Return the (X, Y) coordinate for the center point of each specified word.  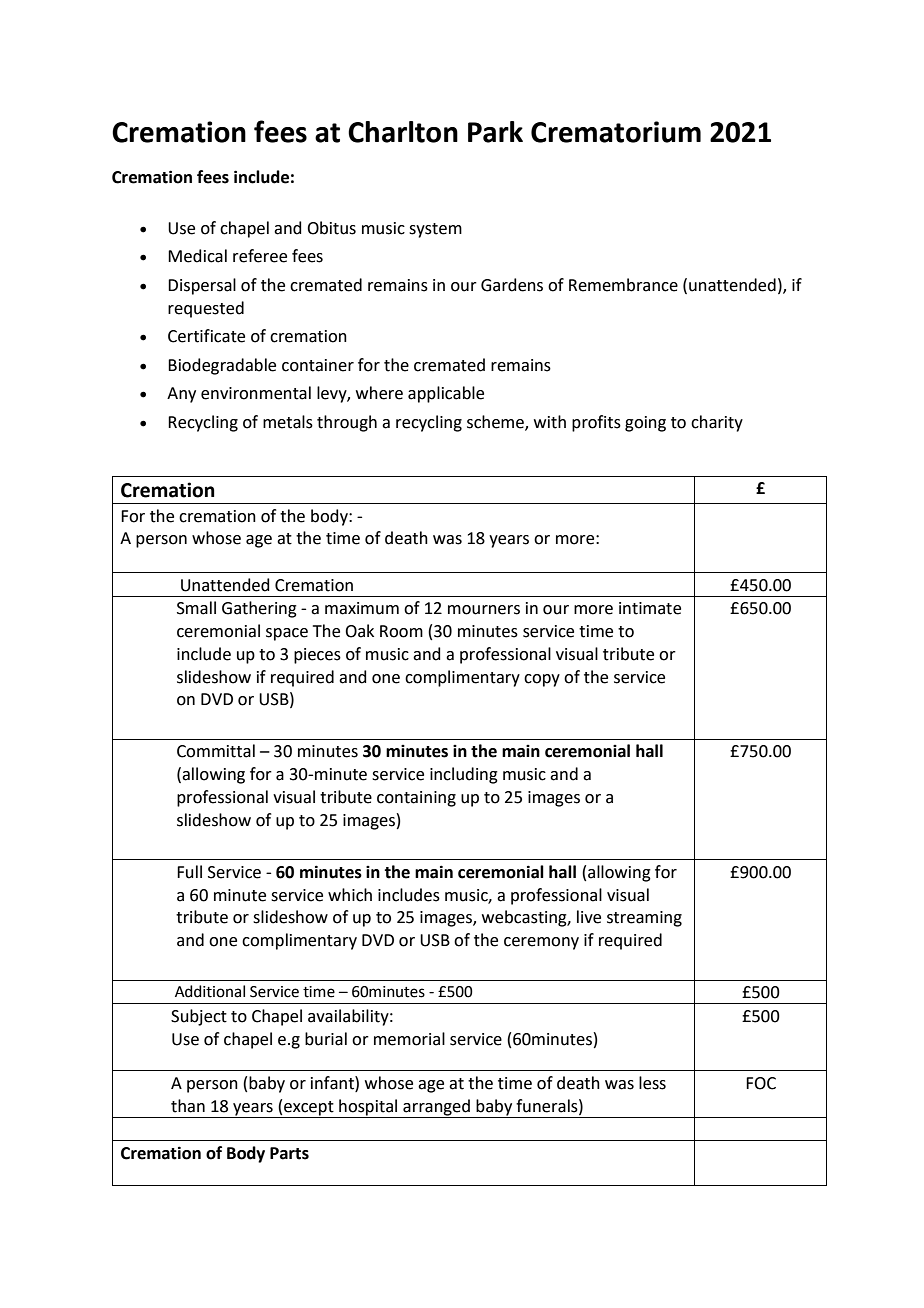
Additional (210, 991)
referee (260, 256)
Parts (289, 1153)
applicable (446, 394)
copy (542, 680)
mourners (484, 610)
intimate (650, 608)
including (464, 775)
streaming (644, 919)
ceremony (541, 943)
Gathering (259, 609)
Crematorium (616, 132)
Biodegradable (222, 366)
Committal (216, 751)
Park (495, 132)
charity (717, 423)
